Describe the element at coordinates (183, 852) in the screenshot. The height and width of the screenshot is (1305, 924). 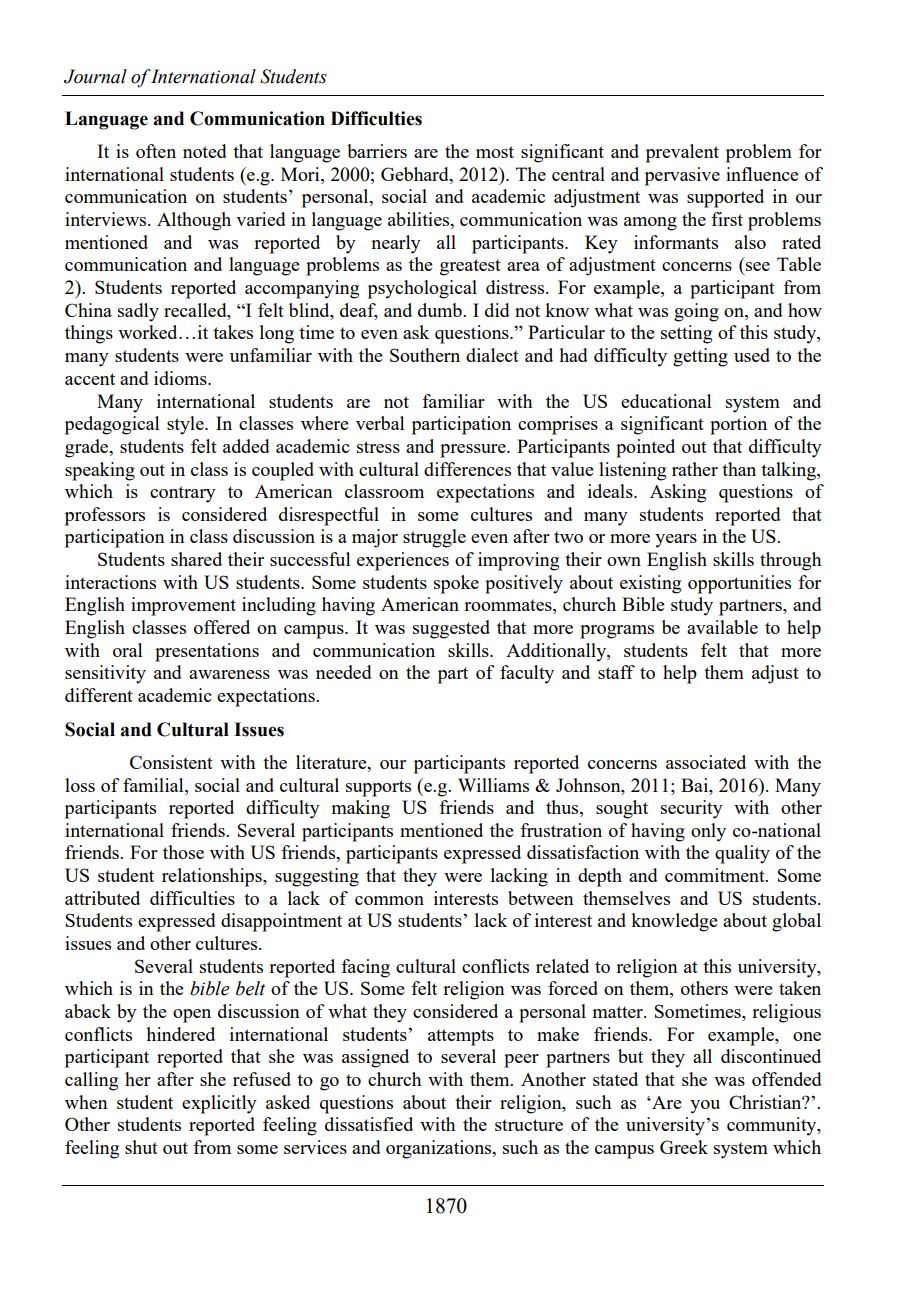
I see `those` at that location.
